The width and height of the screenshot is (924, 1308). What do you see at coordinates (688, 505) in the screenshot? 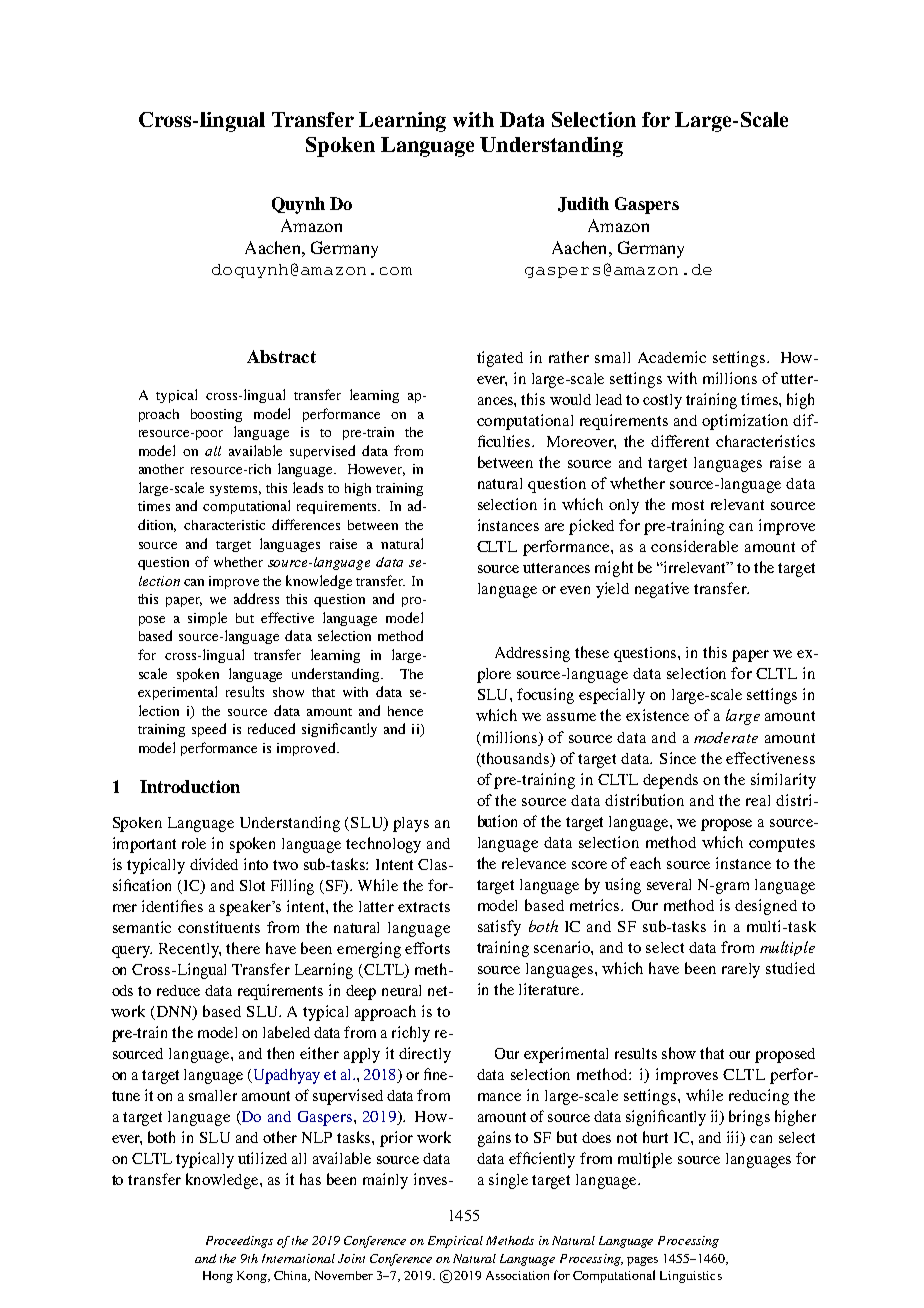
I see `most` at bounding box center [688, 505].
